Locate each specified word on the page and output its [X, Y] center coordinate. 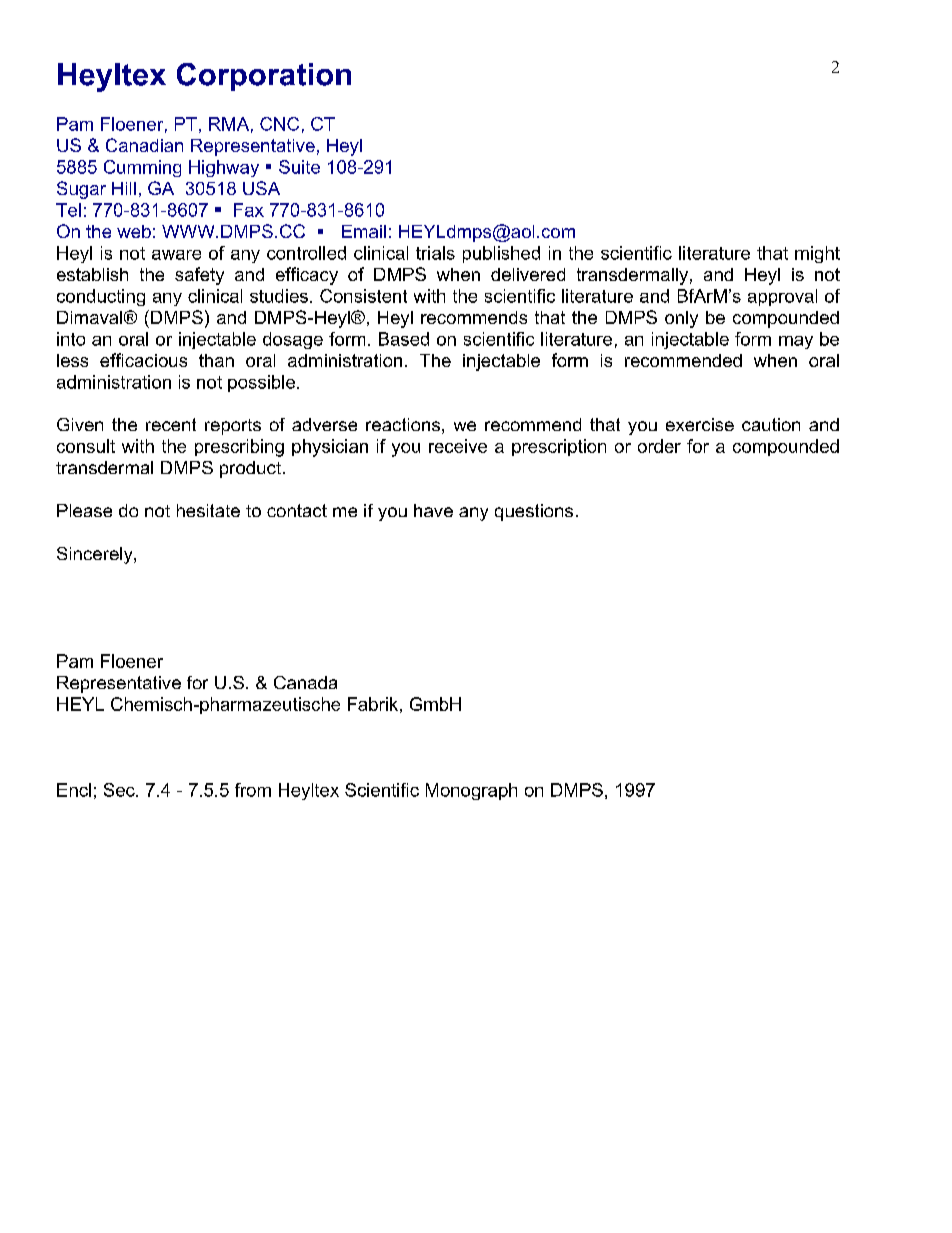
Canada [305, 682]
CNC [279, 124]
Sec [120, 790]
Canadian [144, 145]
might [817, 254]
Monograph [471, 791]
